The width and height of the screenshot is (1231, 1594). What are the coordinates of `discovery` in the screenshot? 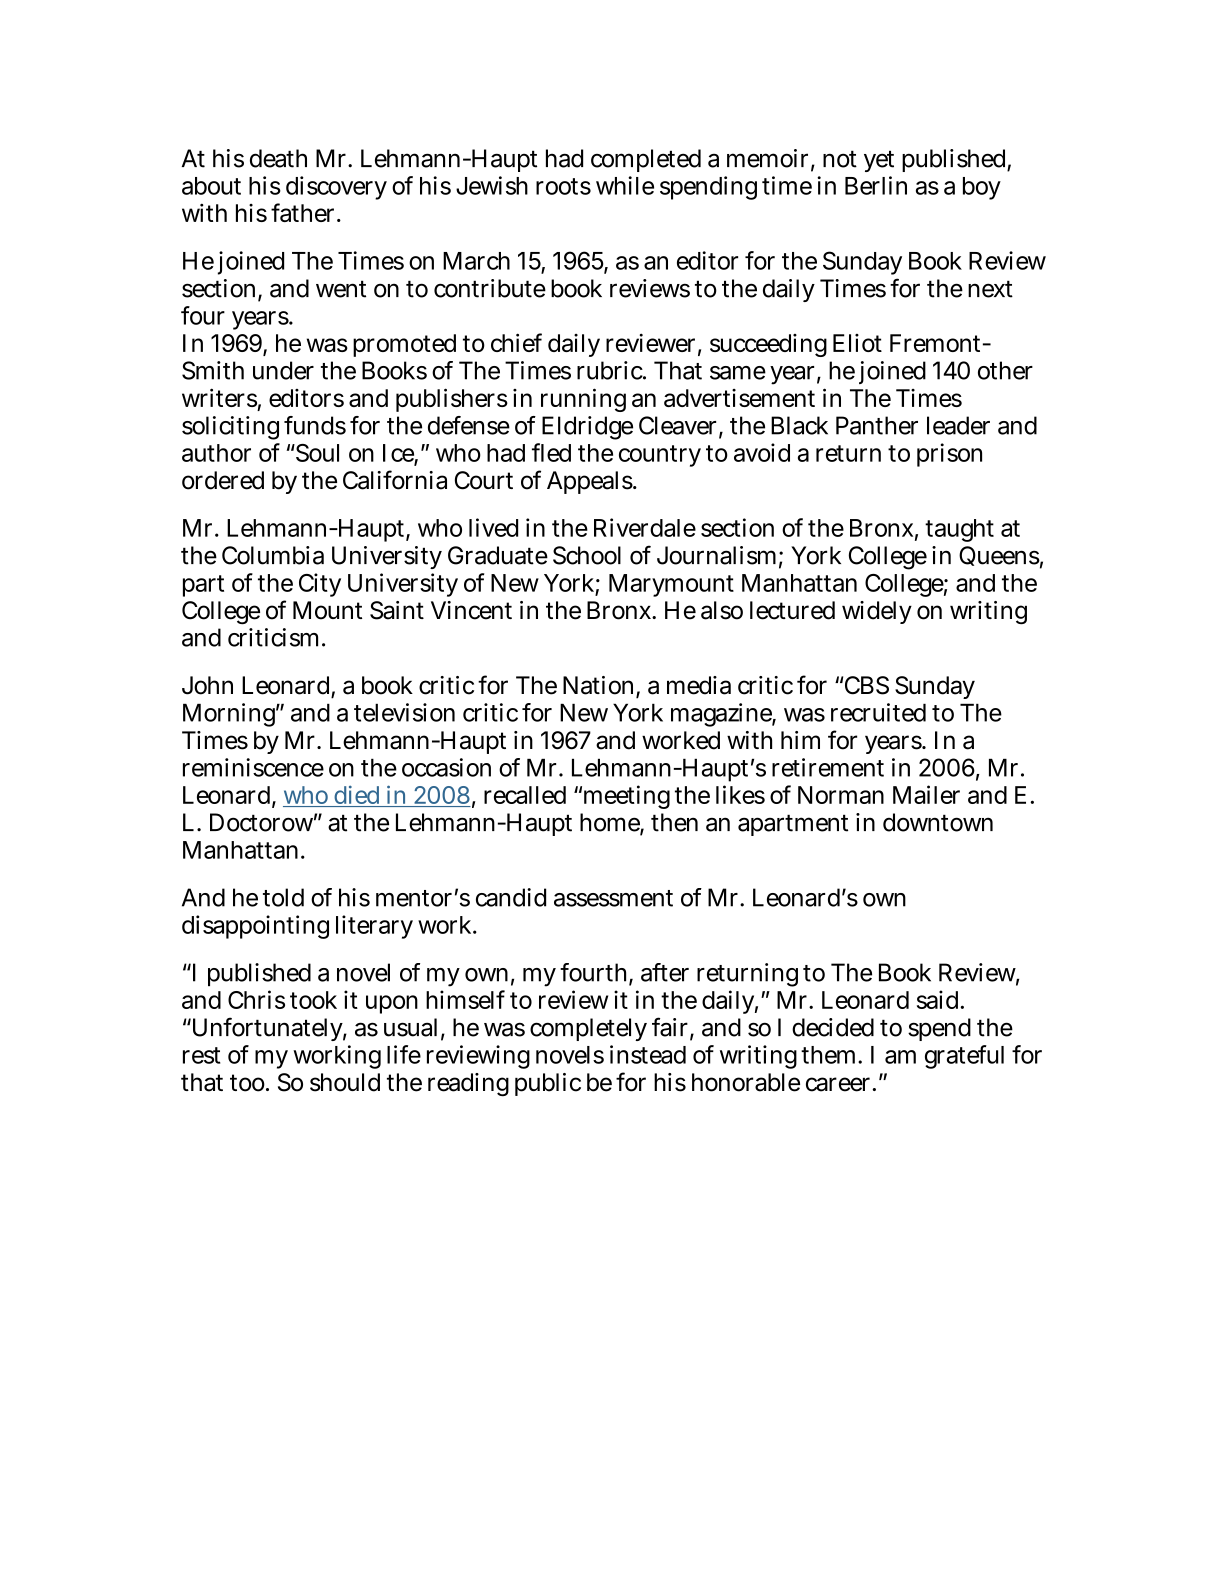 It's located at (336, 188).
